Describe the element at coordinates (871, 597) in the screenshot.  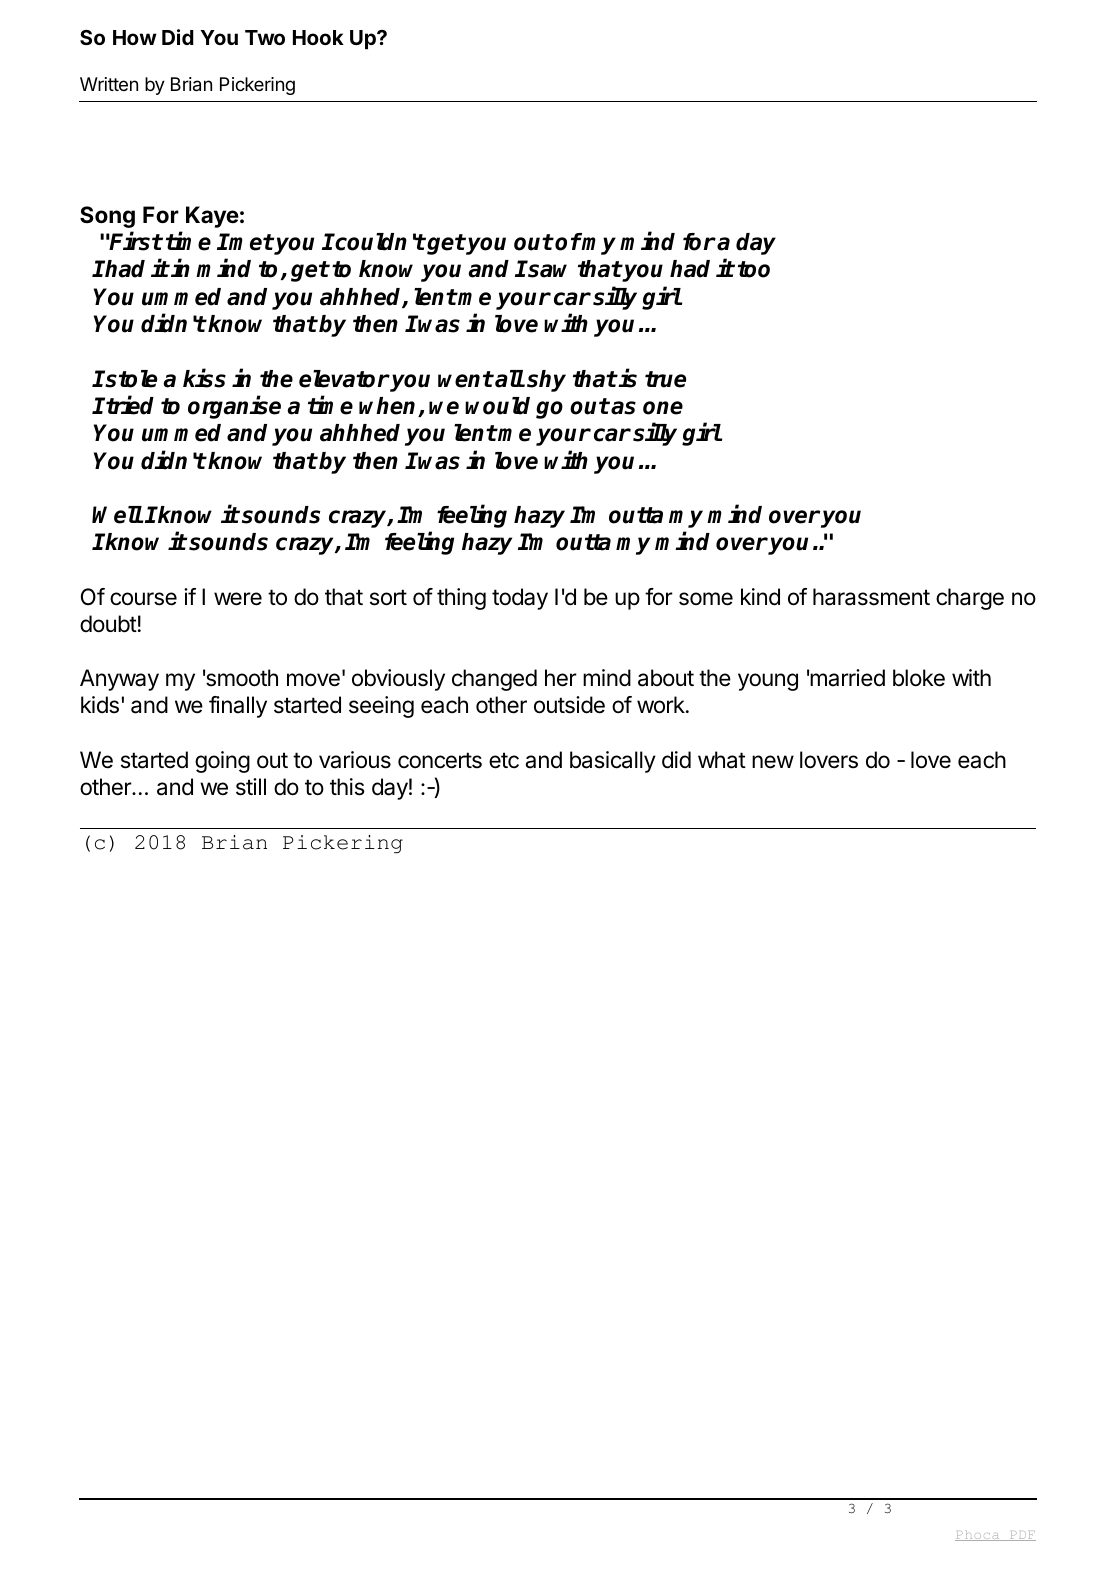
I see `harassment` at that location.
